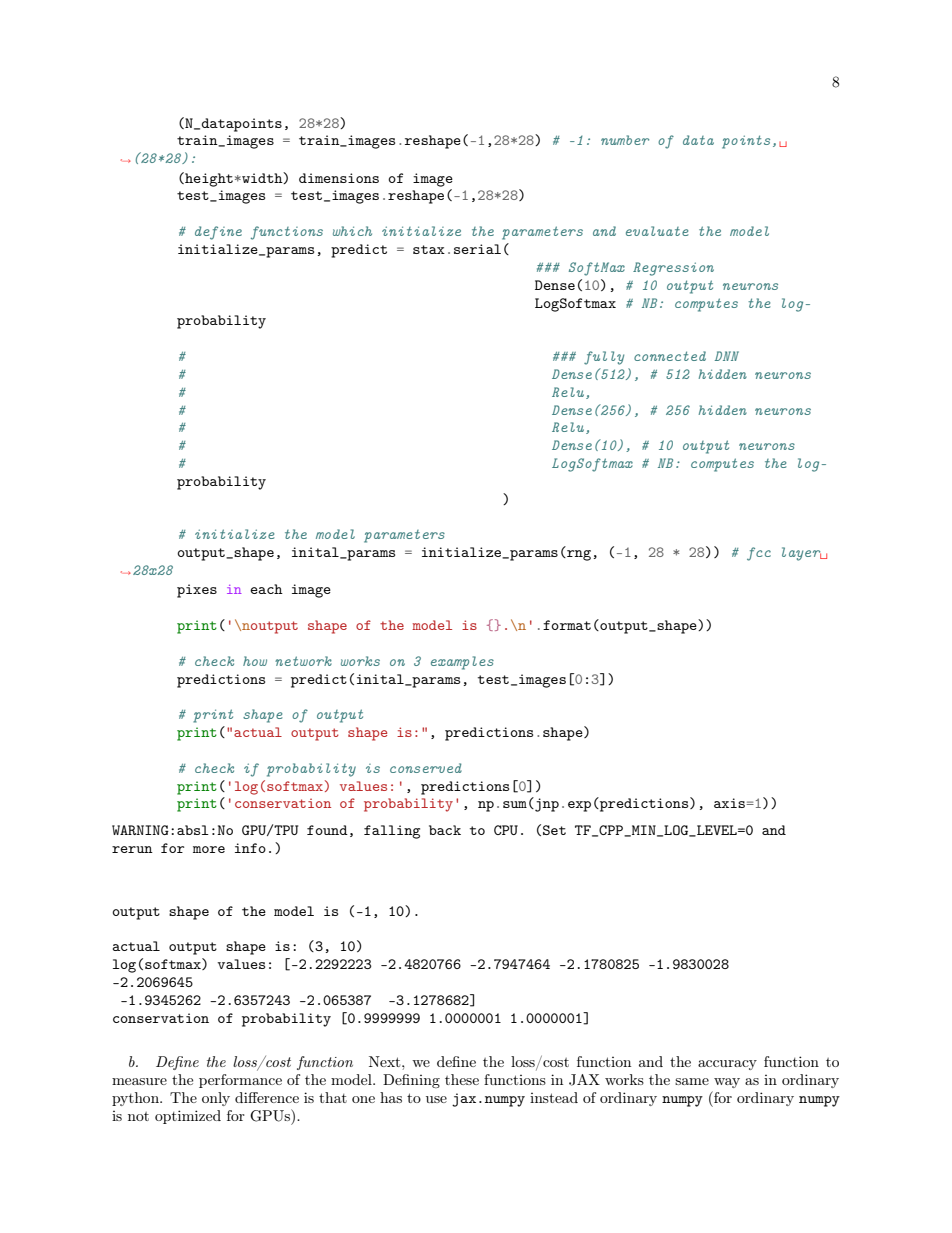  Describe the element at coordinates (759, 554) in the screenshot. I see `fcc` at that location.
